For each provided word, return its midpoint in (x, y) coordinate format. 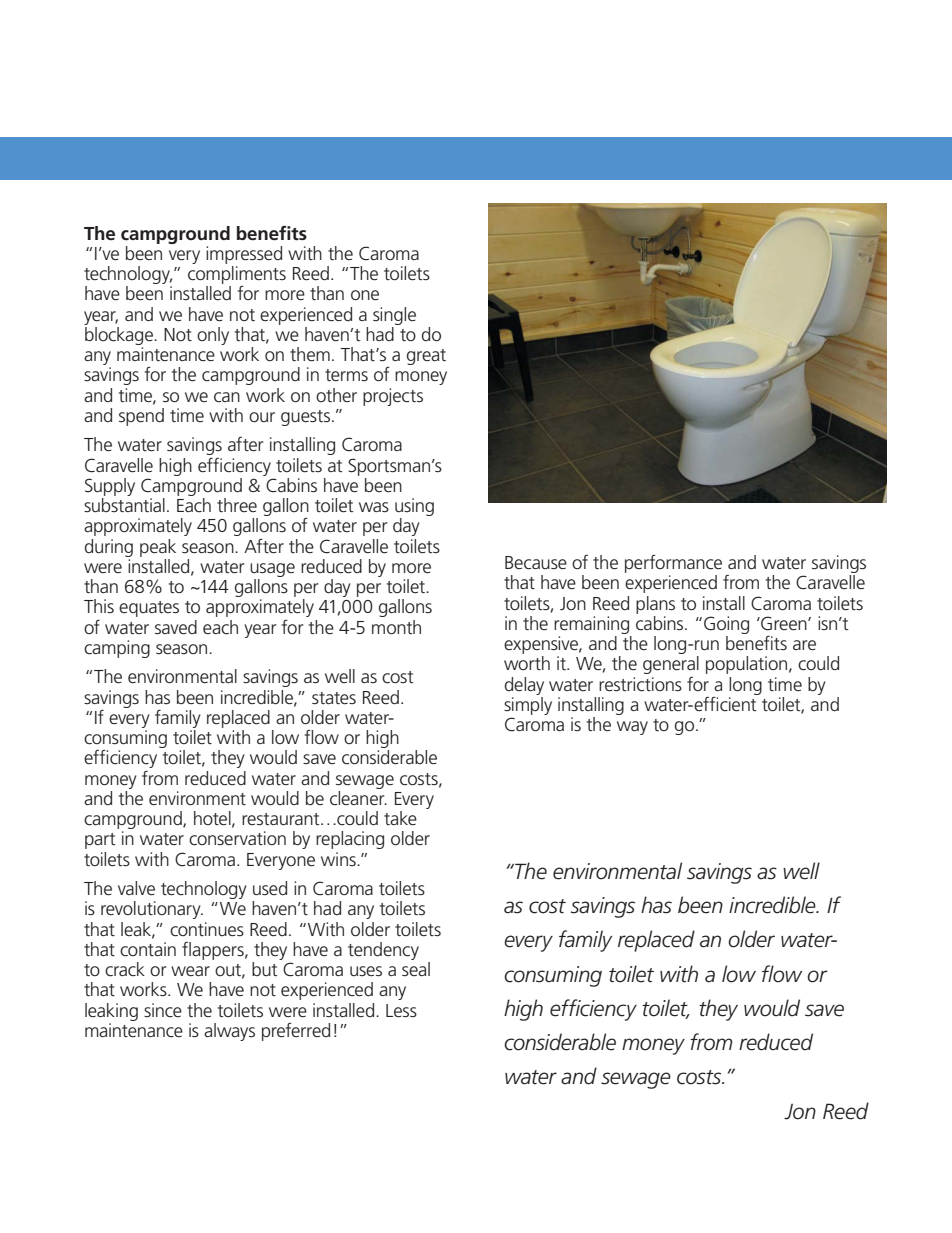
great (426, 357)
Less (401, 1011)
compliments (237, 276)
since (163, 1010)
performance (673, 564)
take (400, 818)
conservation (237, 838)
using (414, 508)
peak (158, 548)
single (394, 316)
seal (416, 969)
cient (738, 704)
